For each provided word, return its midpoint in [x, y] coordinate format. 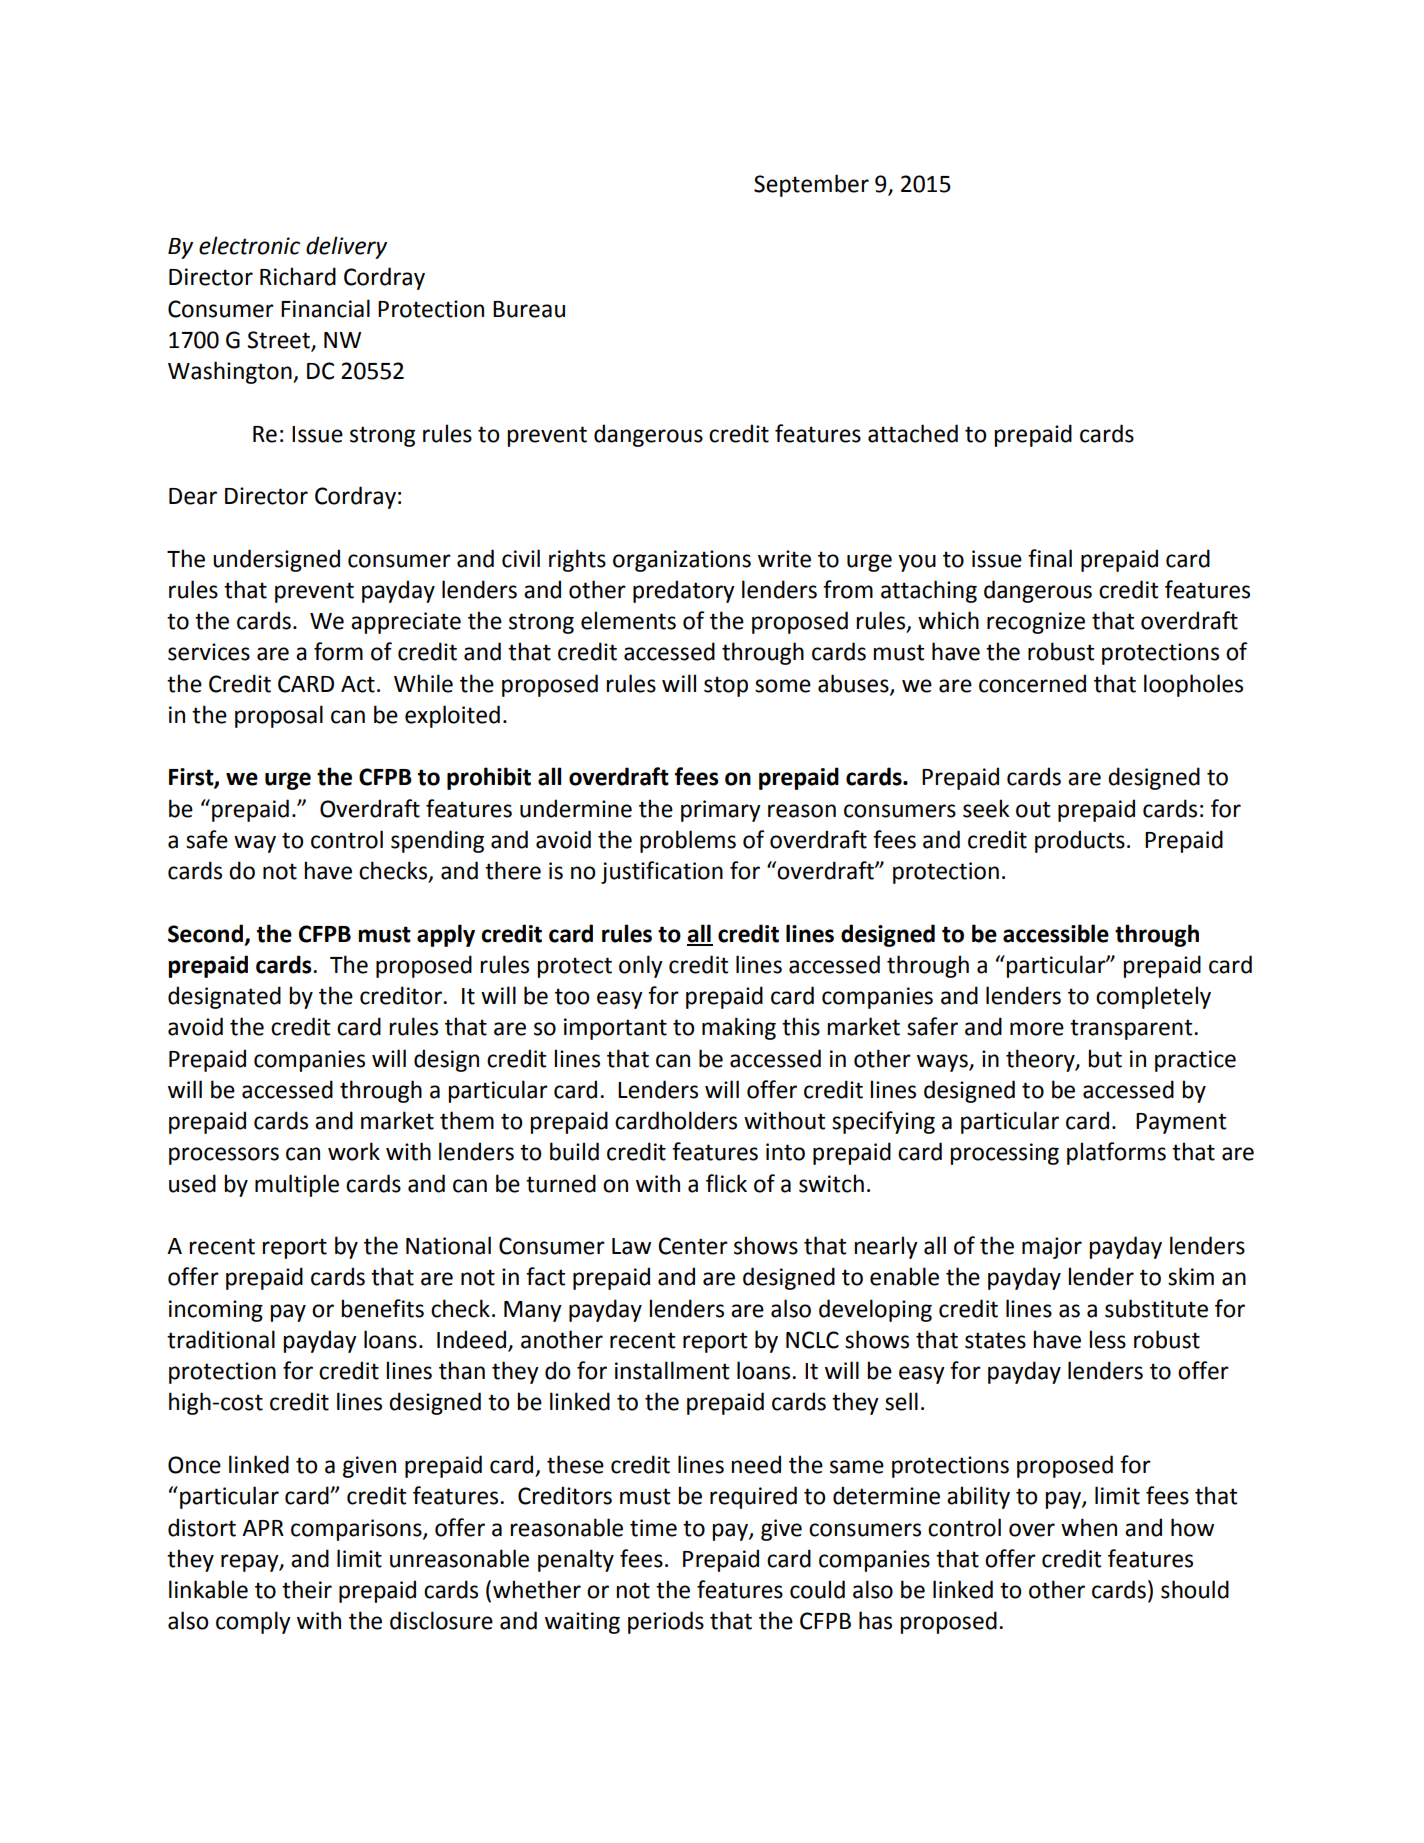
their [307, 1589]
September [811, 185]
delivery [346, 247]
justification [662, 872]
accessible [1056, 933]
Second [205, 933]
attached [913, 433]
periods [666, 1622]
